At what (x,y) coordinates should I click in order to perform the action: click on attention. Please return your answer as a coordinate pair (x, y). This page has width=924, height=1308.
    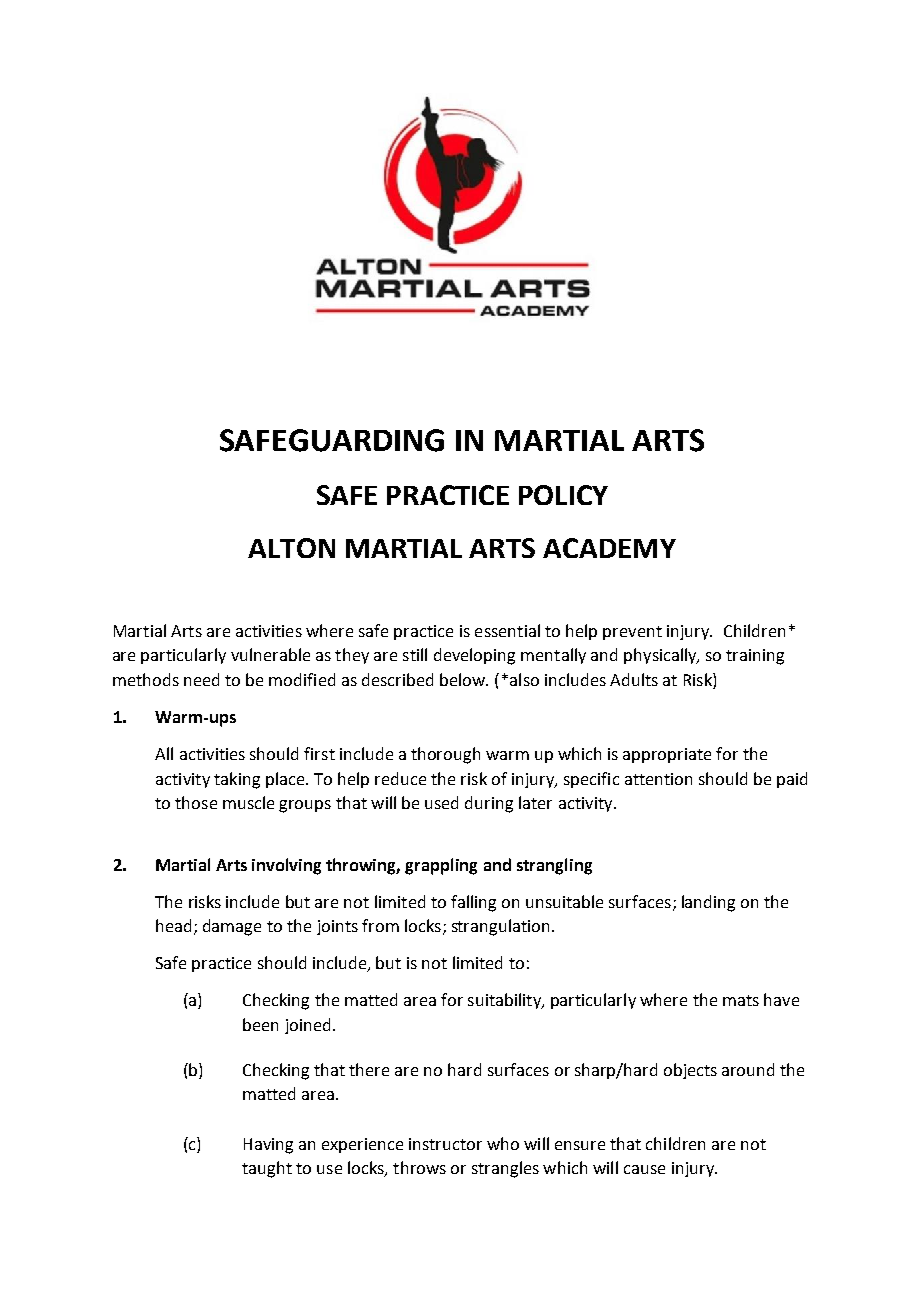
    Looking at the image, I should click on (658, 779).
